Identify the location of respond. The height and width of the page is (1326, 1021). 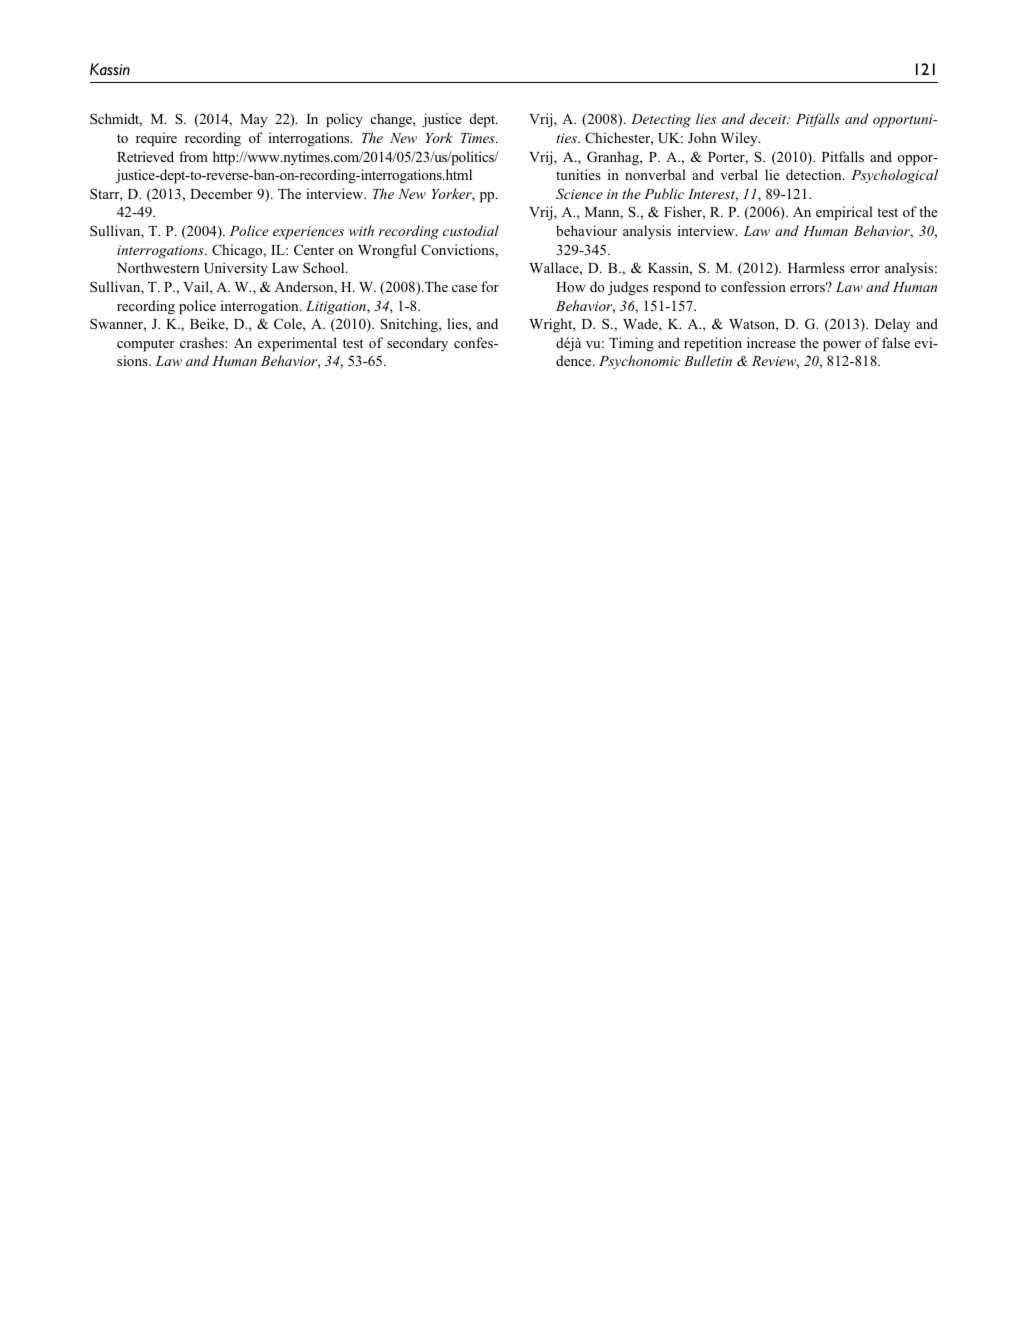
(677, 288).
